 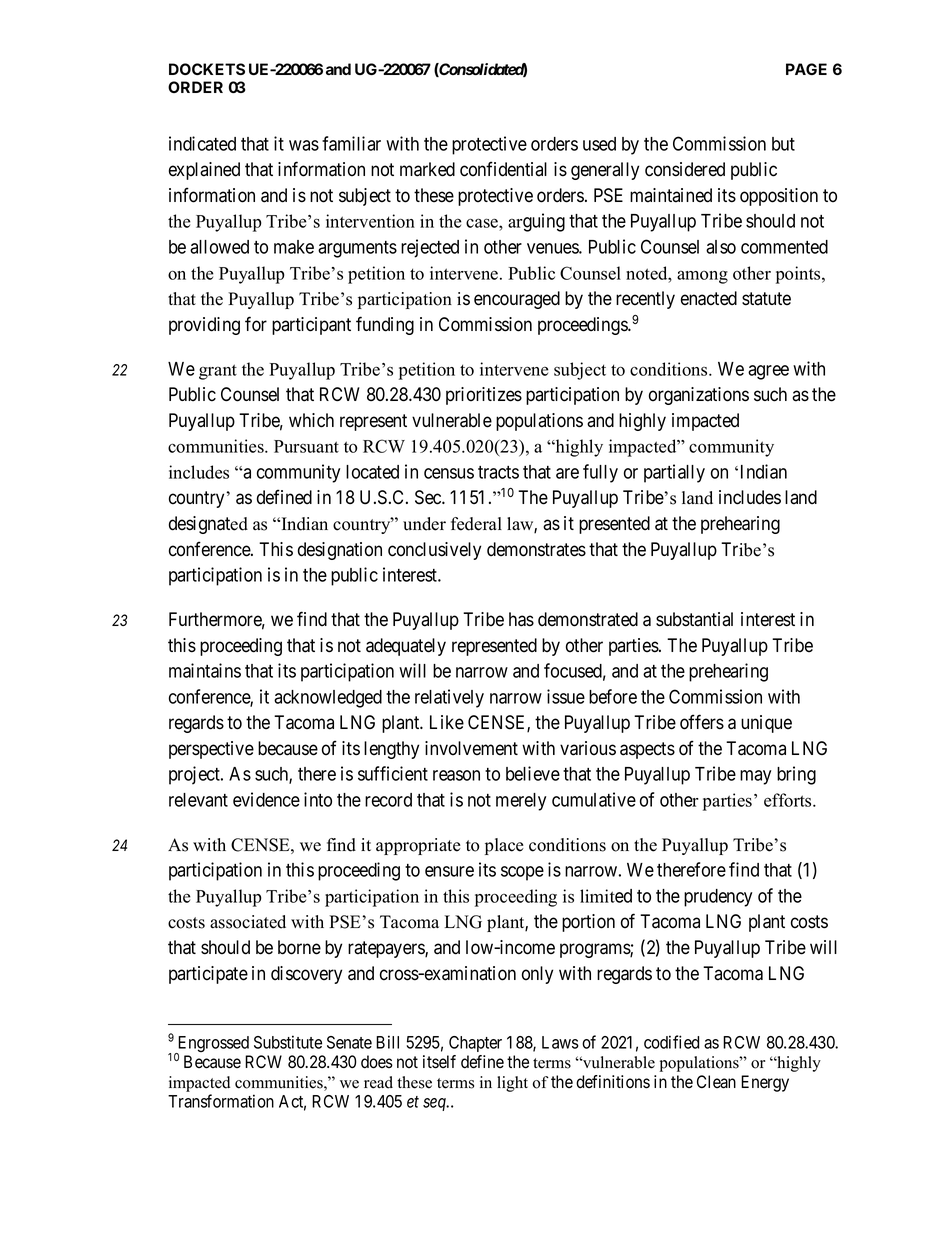 What do you see at coordinates (304, 145) in the image?
I see `was` at bounding box center [304, 145].
